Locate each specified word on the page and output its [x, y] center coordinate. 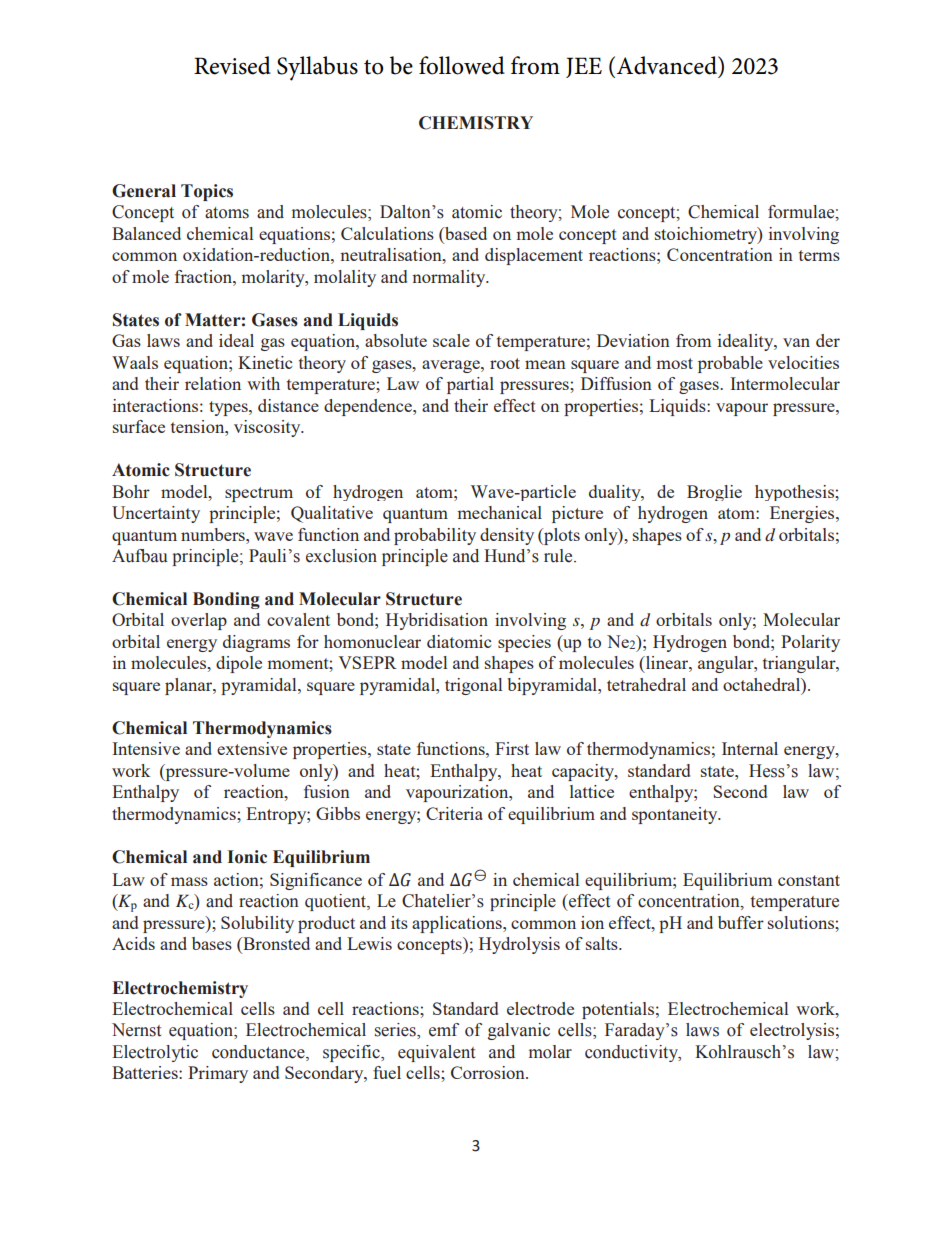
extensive [252, 748]
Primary [218, 1074]
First [512, 748]
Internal [750, 748]
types [229, 408]
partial [470, 385]
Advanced [667, 65]
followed [462, 65]
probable [730, 364]
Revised [232, 65]
